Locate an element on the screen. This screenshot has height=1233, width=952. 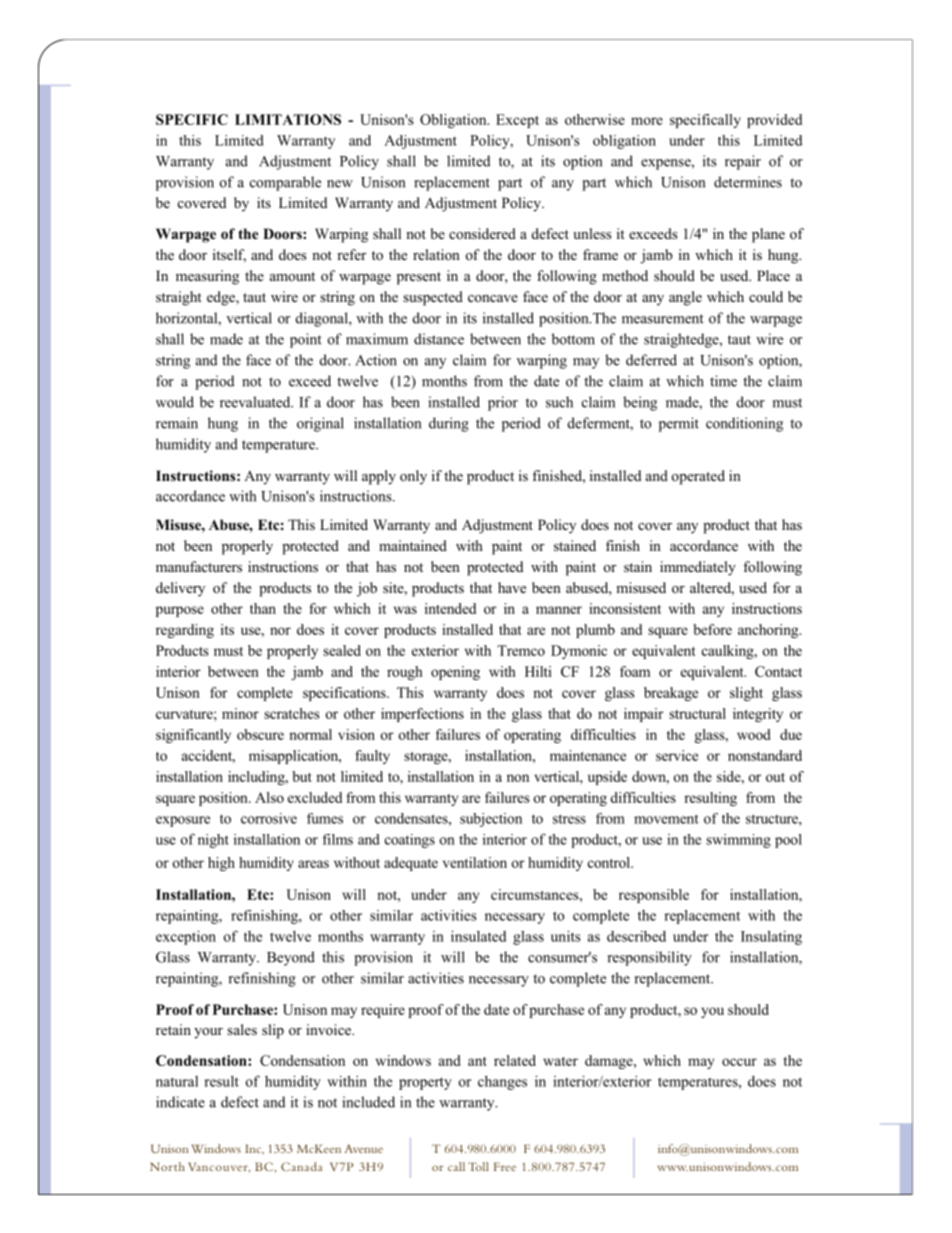
operated is located at coordinates (698, 477).
